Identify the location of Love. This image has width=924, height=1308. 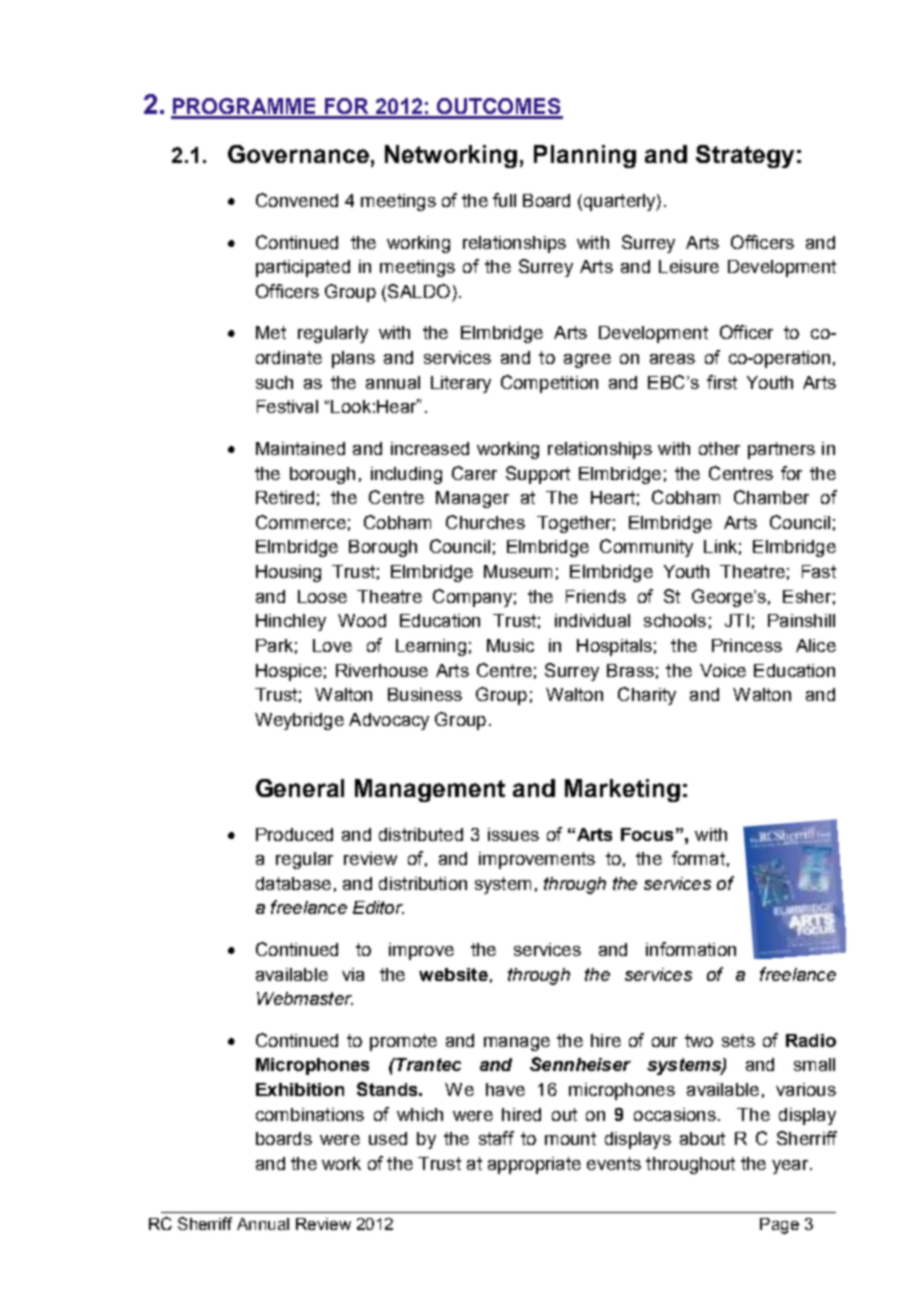
(332, 645).
